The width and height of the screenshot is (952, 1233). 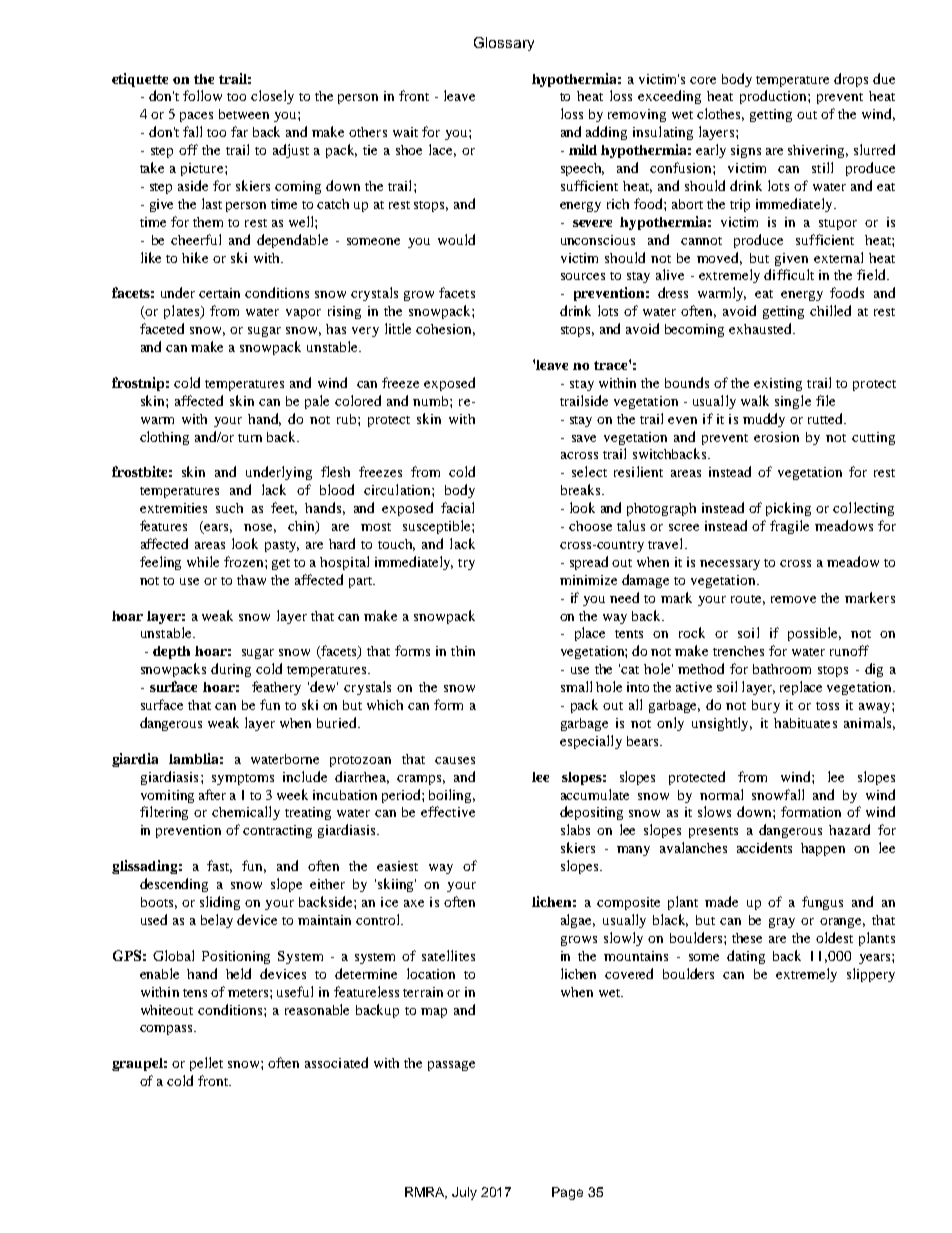 What do you see at coordinates (464, 1193) in the screenshot?
I see `July` at bounding box center [464, 1193].
